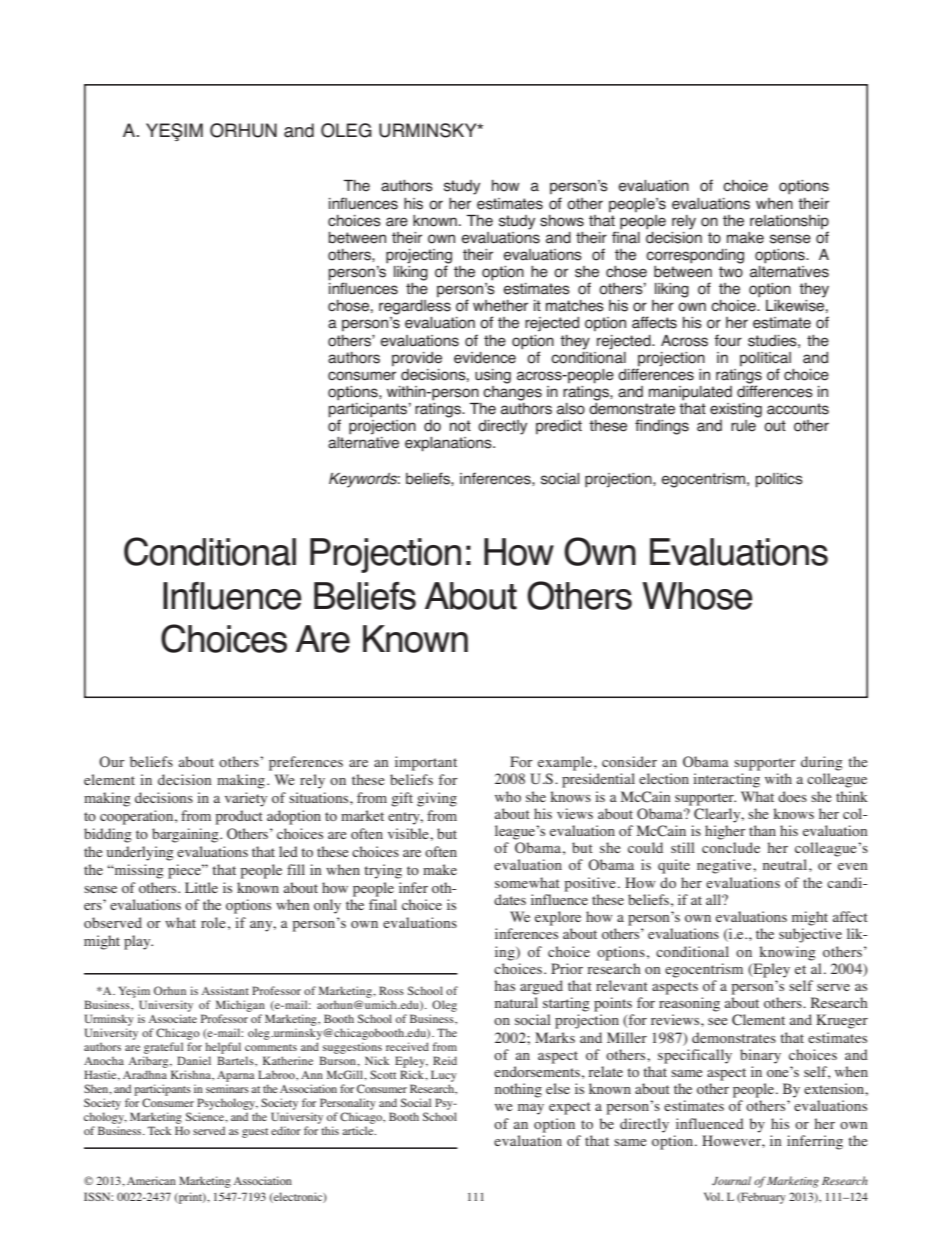  I want to click on whether, so click(500, 306).
